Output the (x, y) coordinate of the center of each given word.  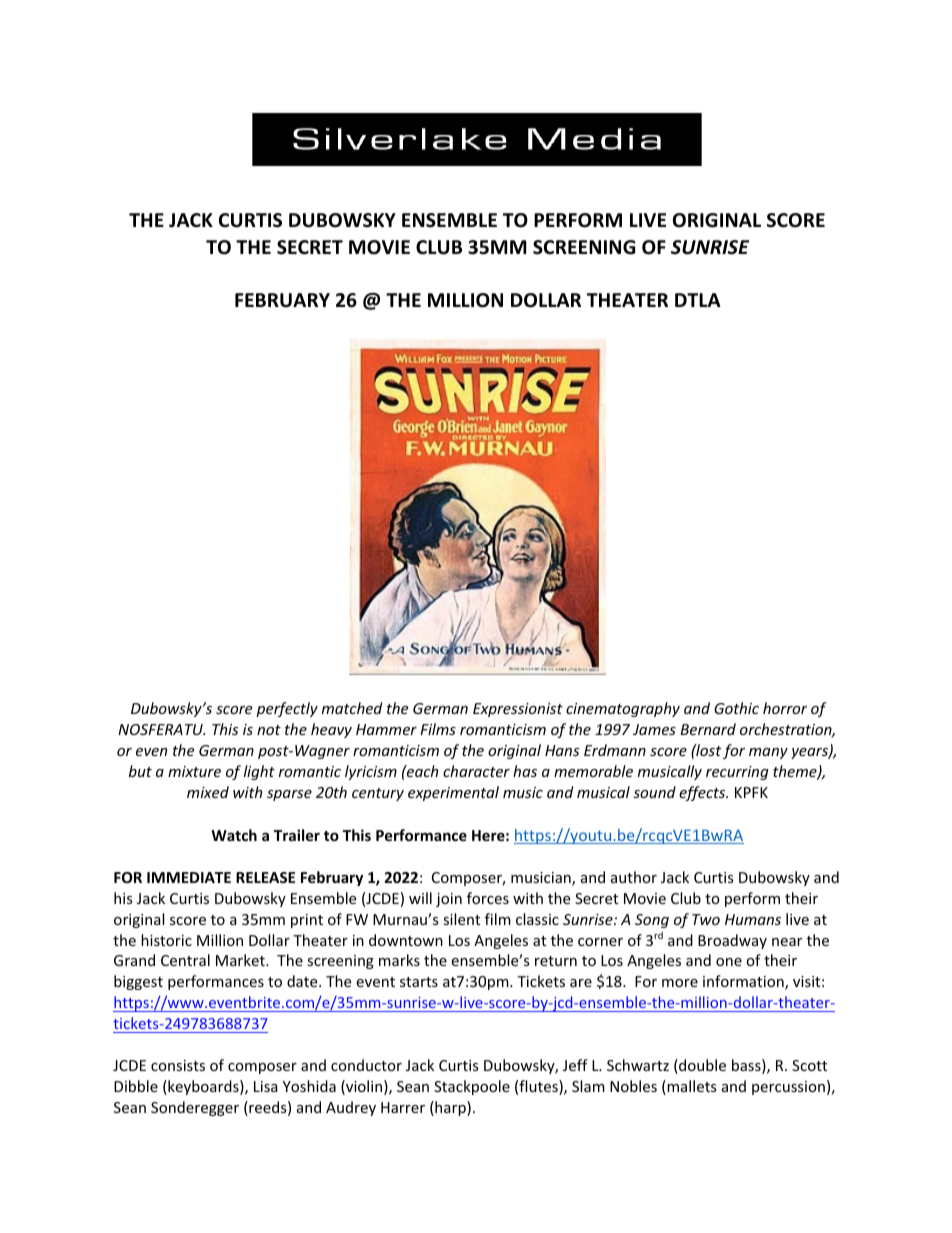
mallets (691, 1087)
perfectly (287, 709)
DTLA (698, 300)
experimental (453, 793)
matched (352, 708)
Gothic (736, 708)
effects (703, 793)
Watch (234, 835)
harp (450, 1108)
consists (178, 1065)
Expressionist (518, 710)
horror (785, 708)
